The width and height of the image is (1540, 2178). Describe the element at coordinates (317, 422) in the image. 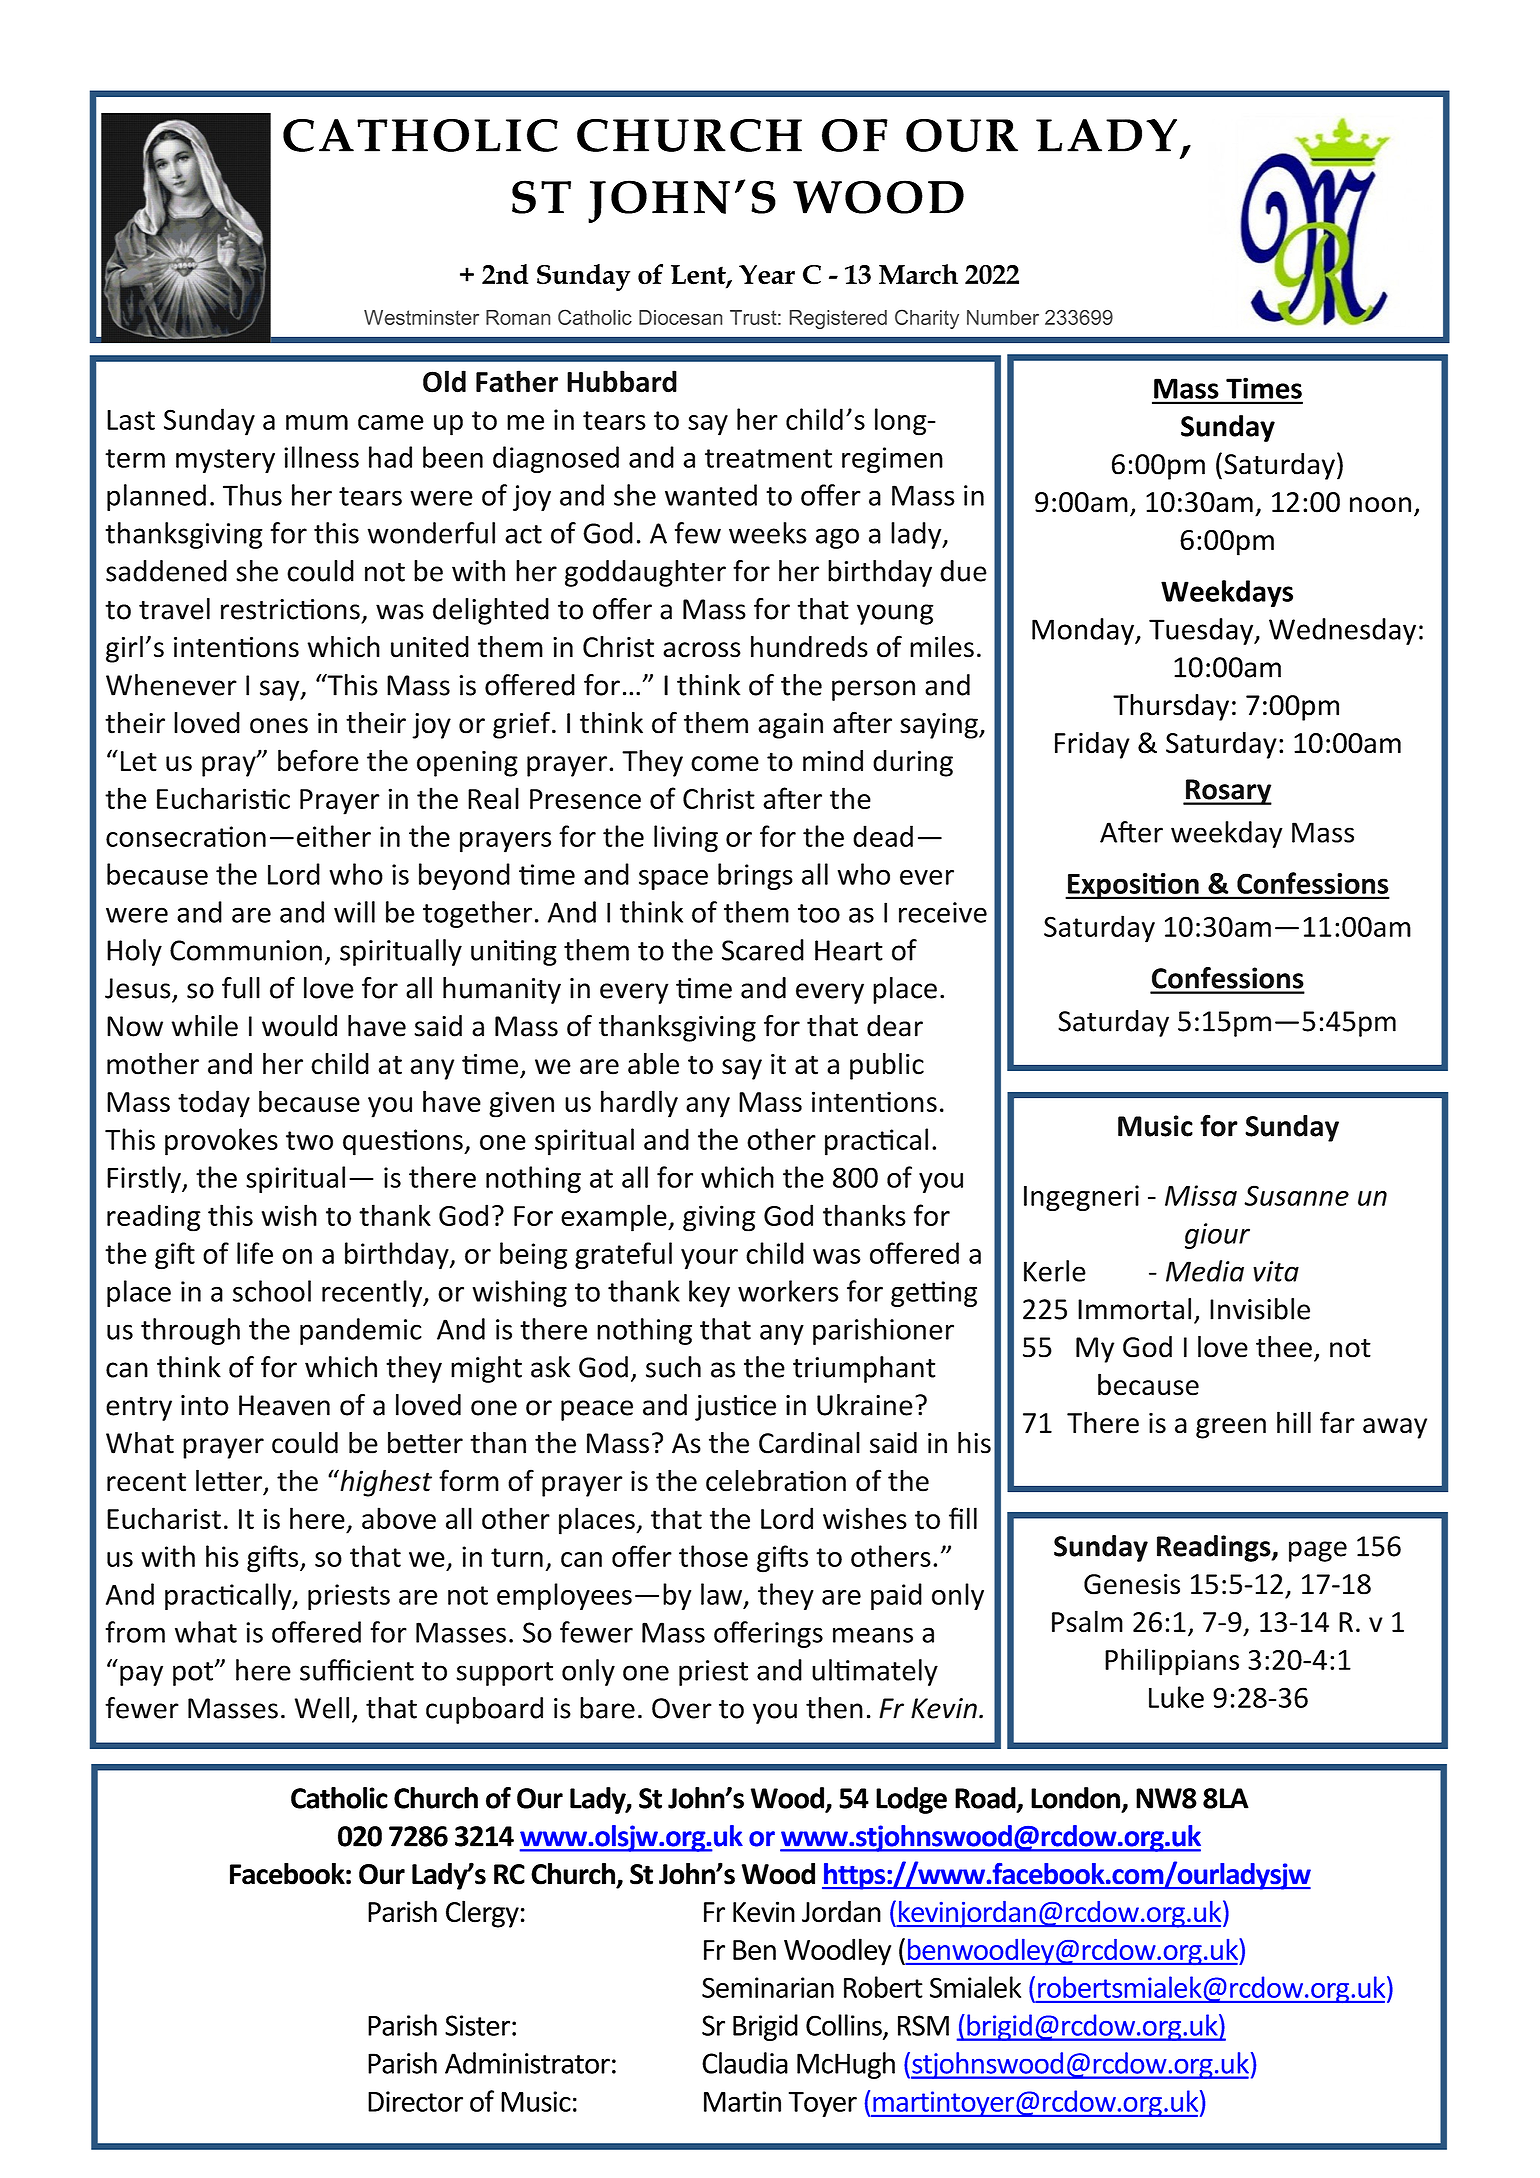

I see `mum` at that location.
